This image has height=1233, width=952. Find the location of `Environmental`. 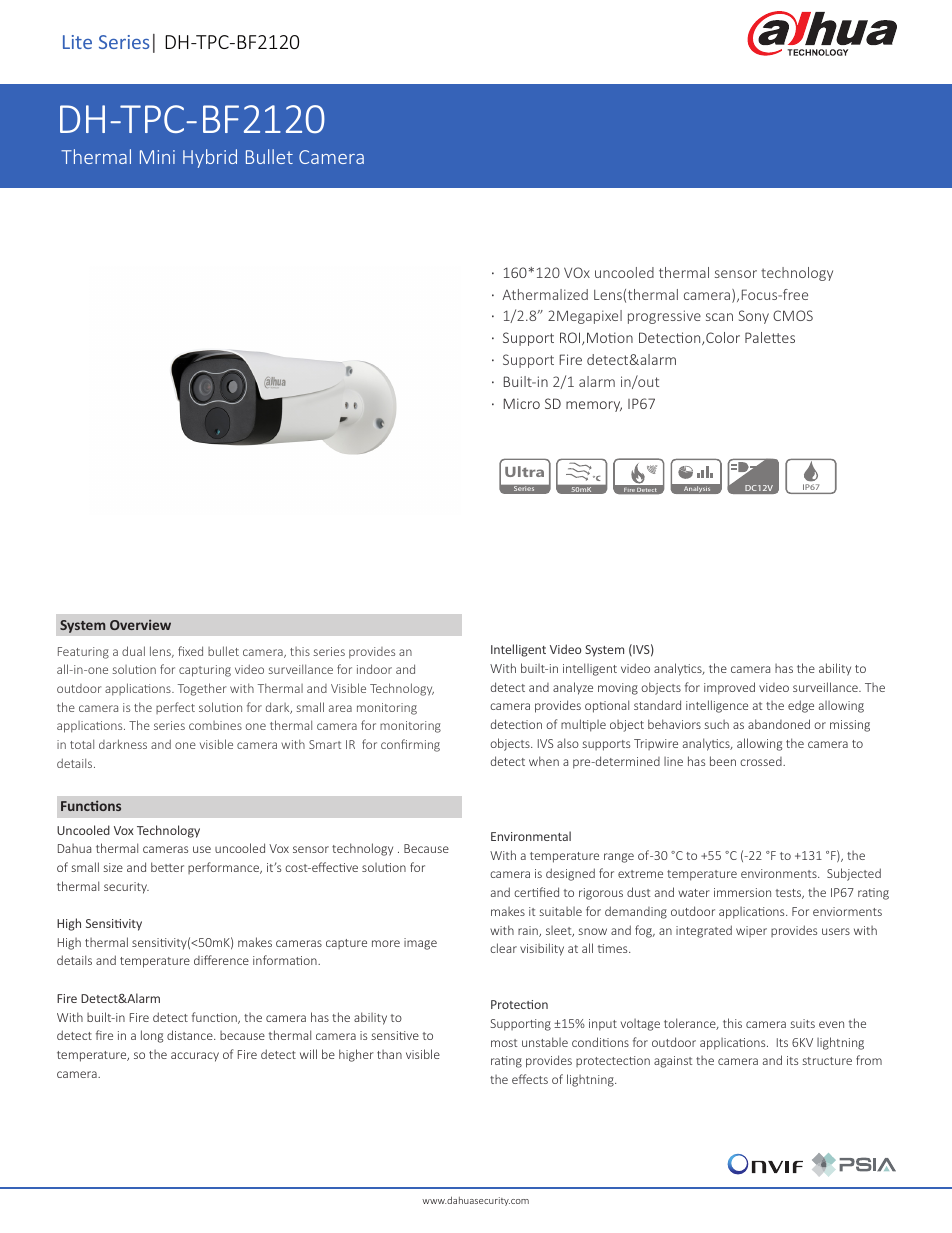

Environmental is located at coordinates (531, 836).
